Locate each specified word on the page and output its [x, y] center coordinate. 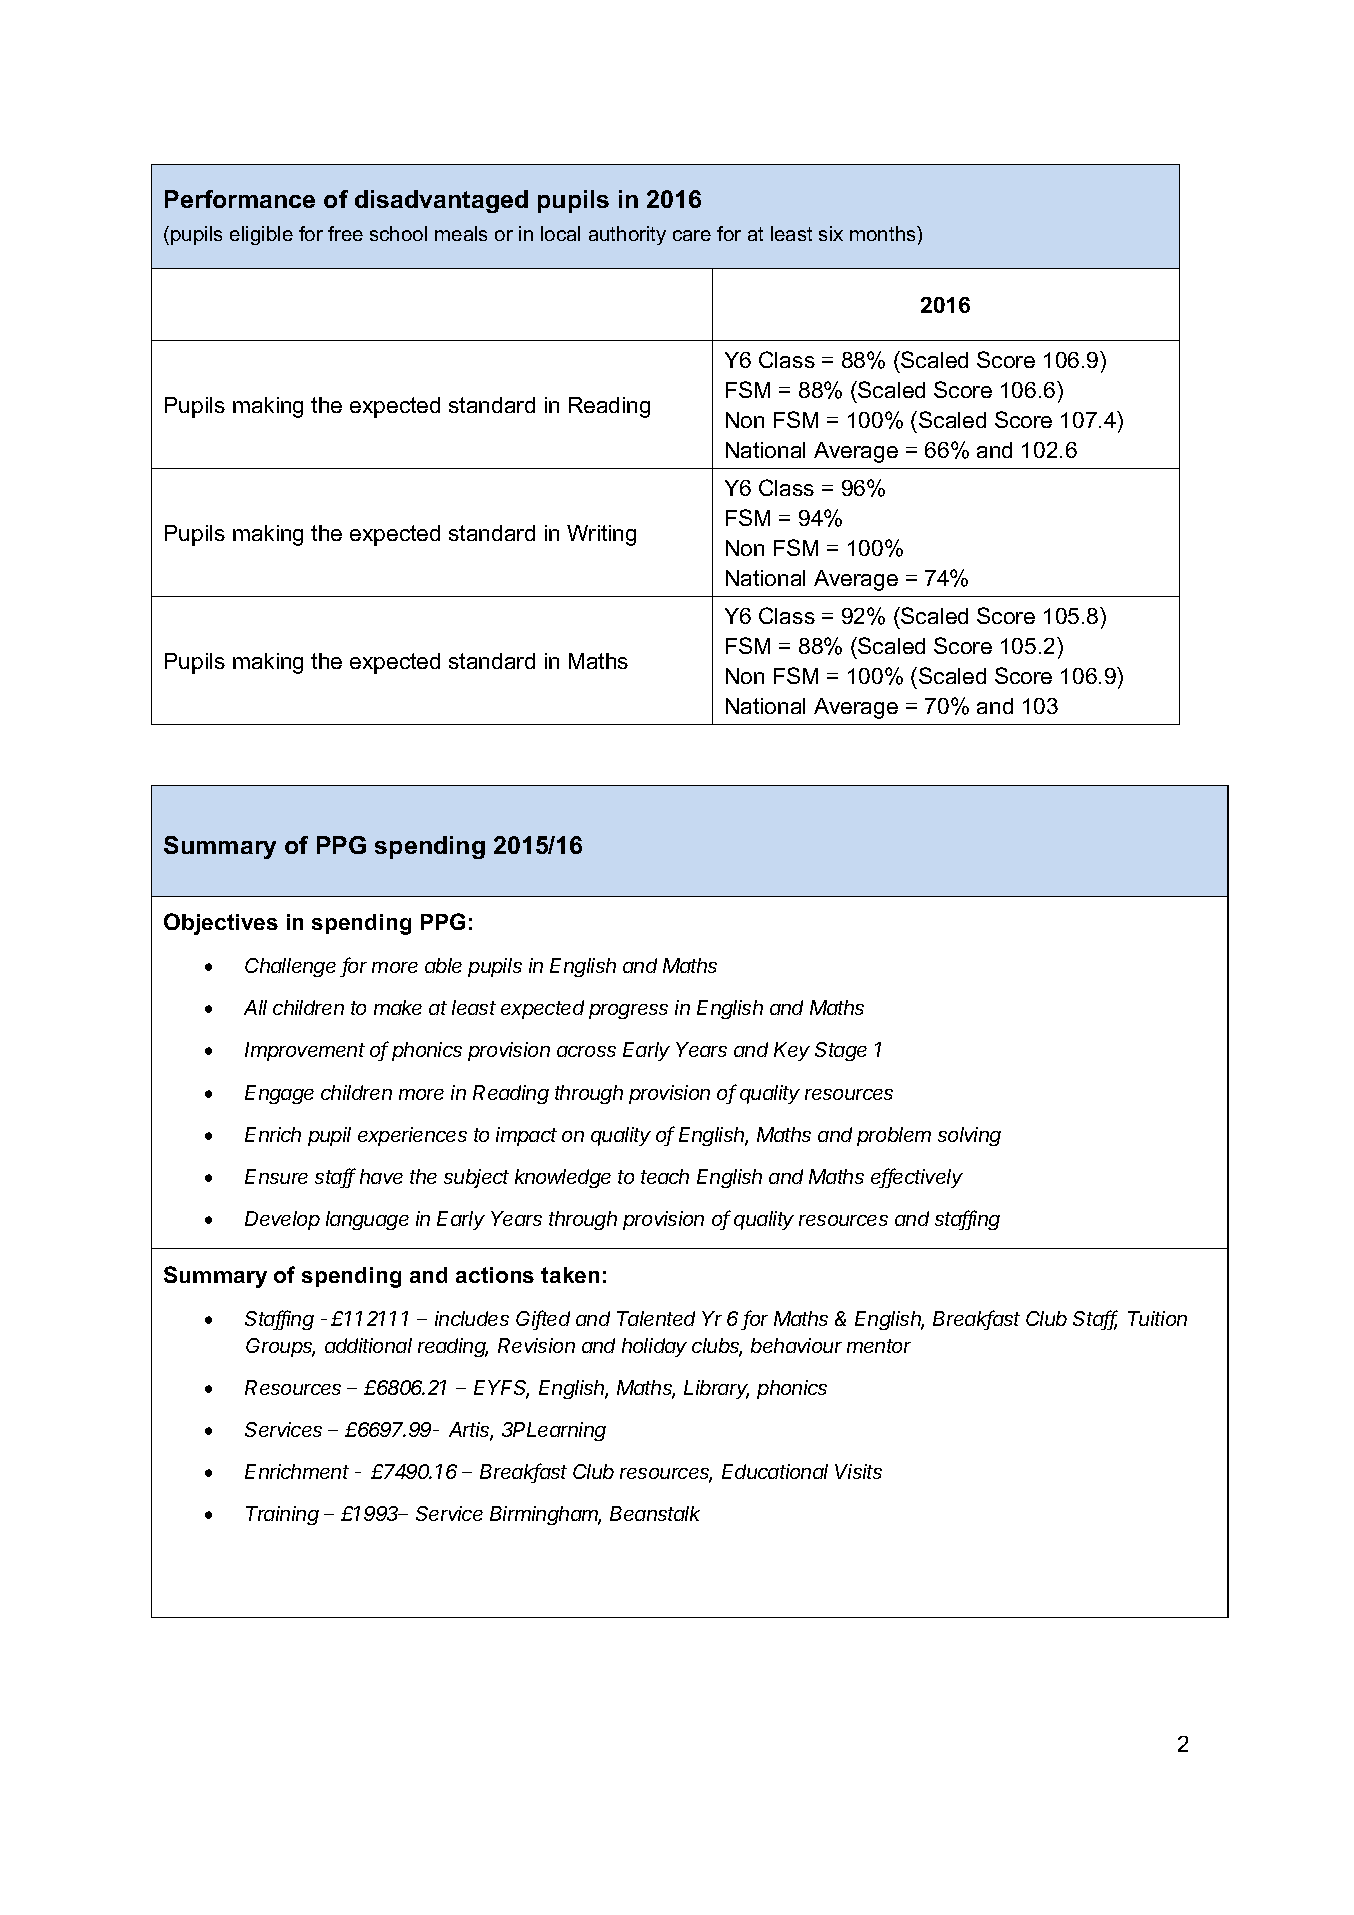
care [692, 235]
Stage [841, 1051]
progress [628, 1011]
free [345, 233]
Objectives [221, 924]
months [884, 233]
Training [282, 1515]
